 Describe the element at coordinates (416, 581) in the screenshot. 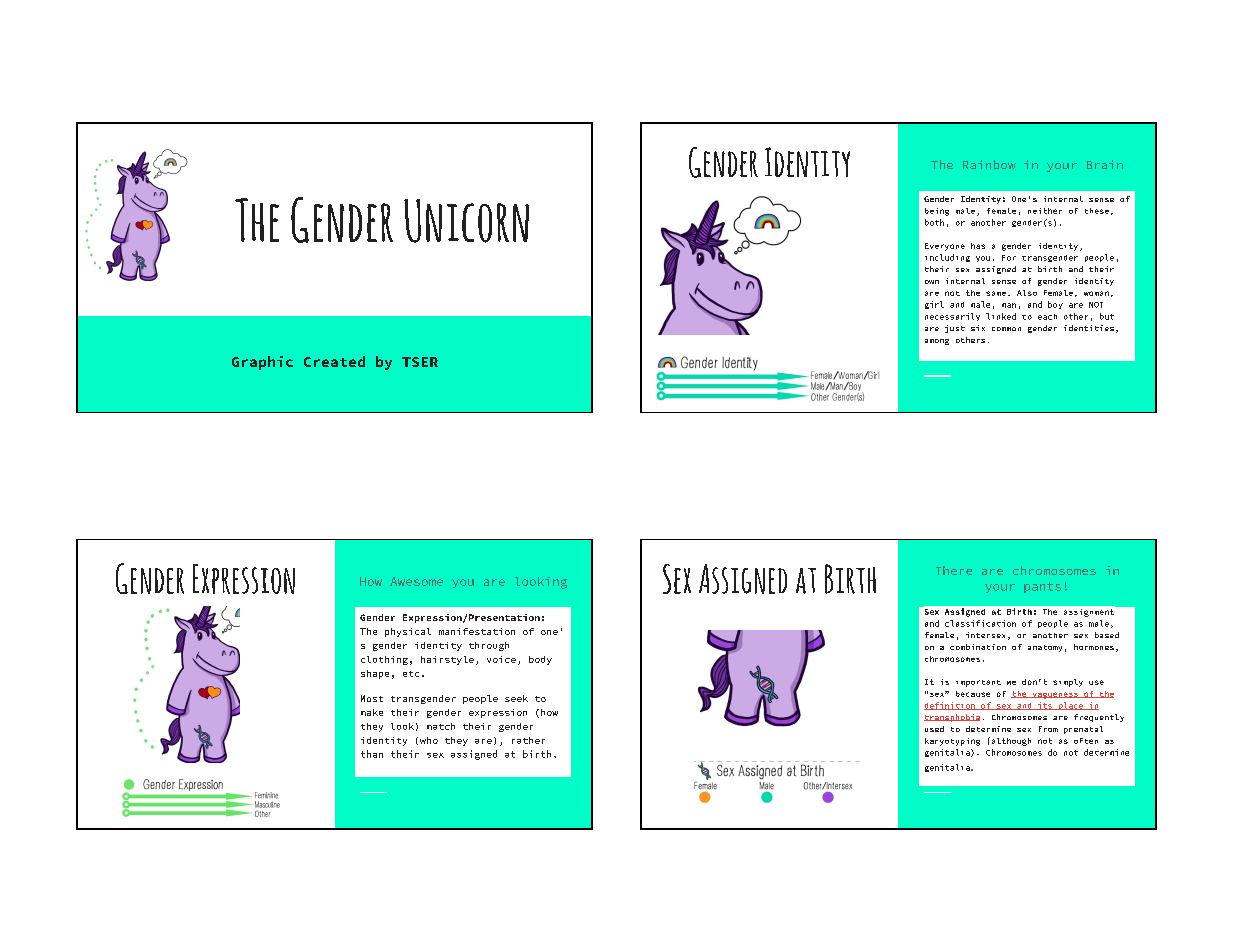

I see `Awesome` at that location.
